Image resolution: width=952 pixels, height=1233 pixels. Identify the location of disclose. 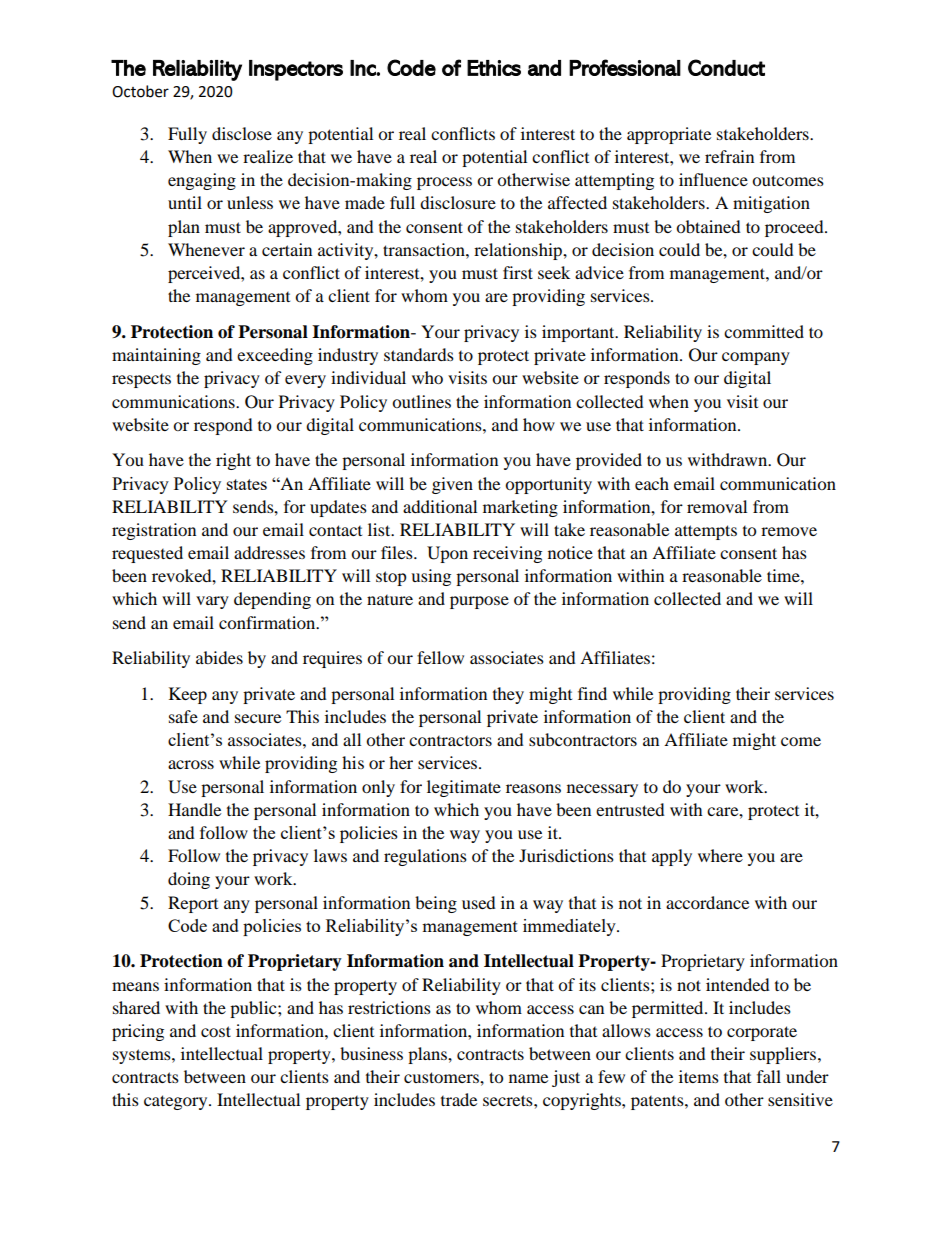
(242, 133).
